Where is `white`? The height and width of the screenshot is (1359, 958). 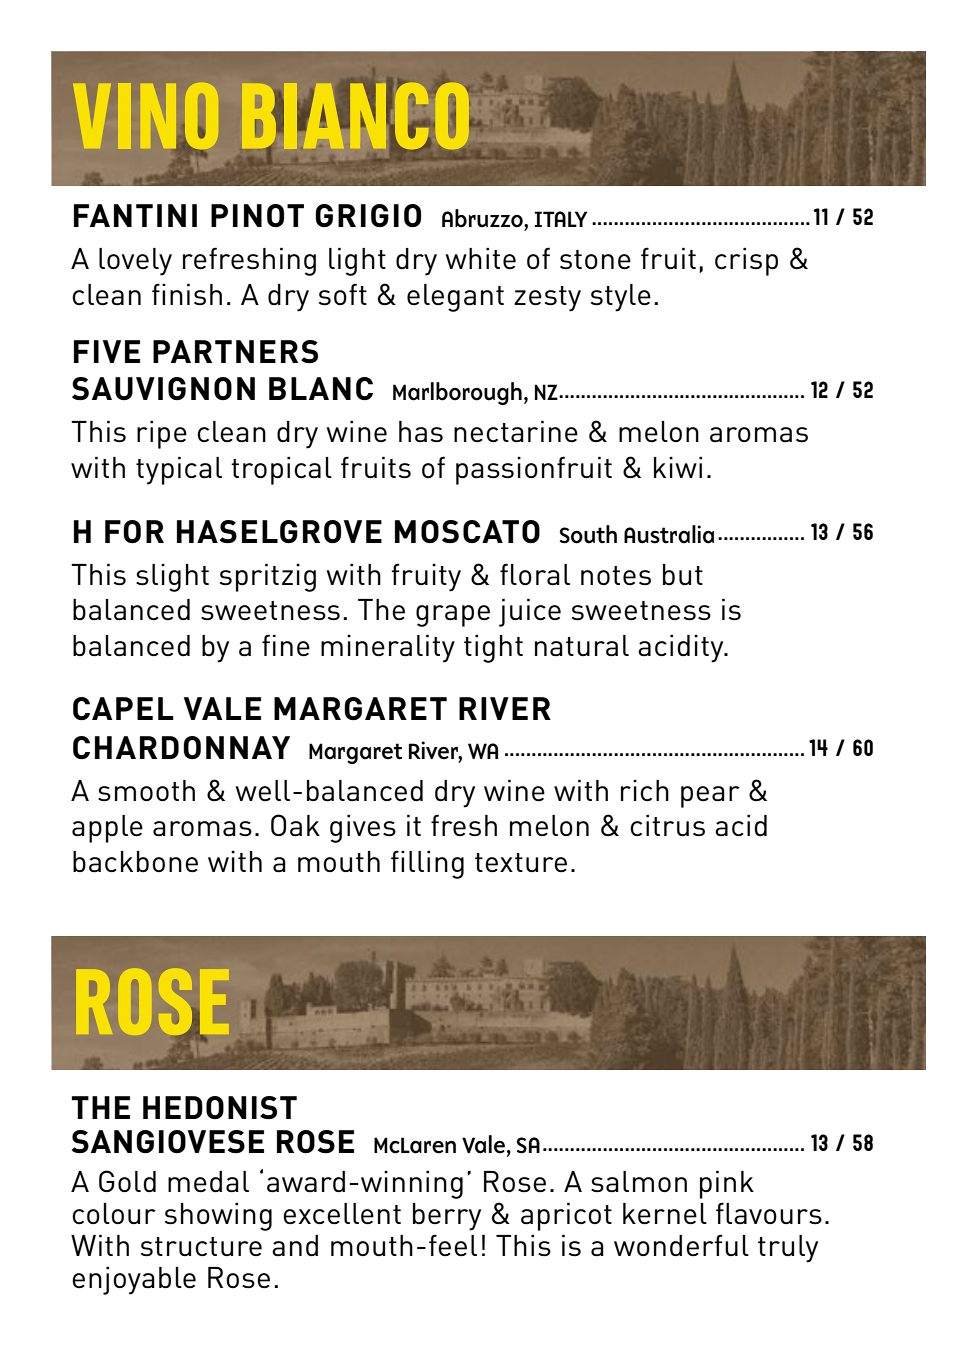 white is located at coordinates (480, 258).
